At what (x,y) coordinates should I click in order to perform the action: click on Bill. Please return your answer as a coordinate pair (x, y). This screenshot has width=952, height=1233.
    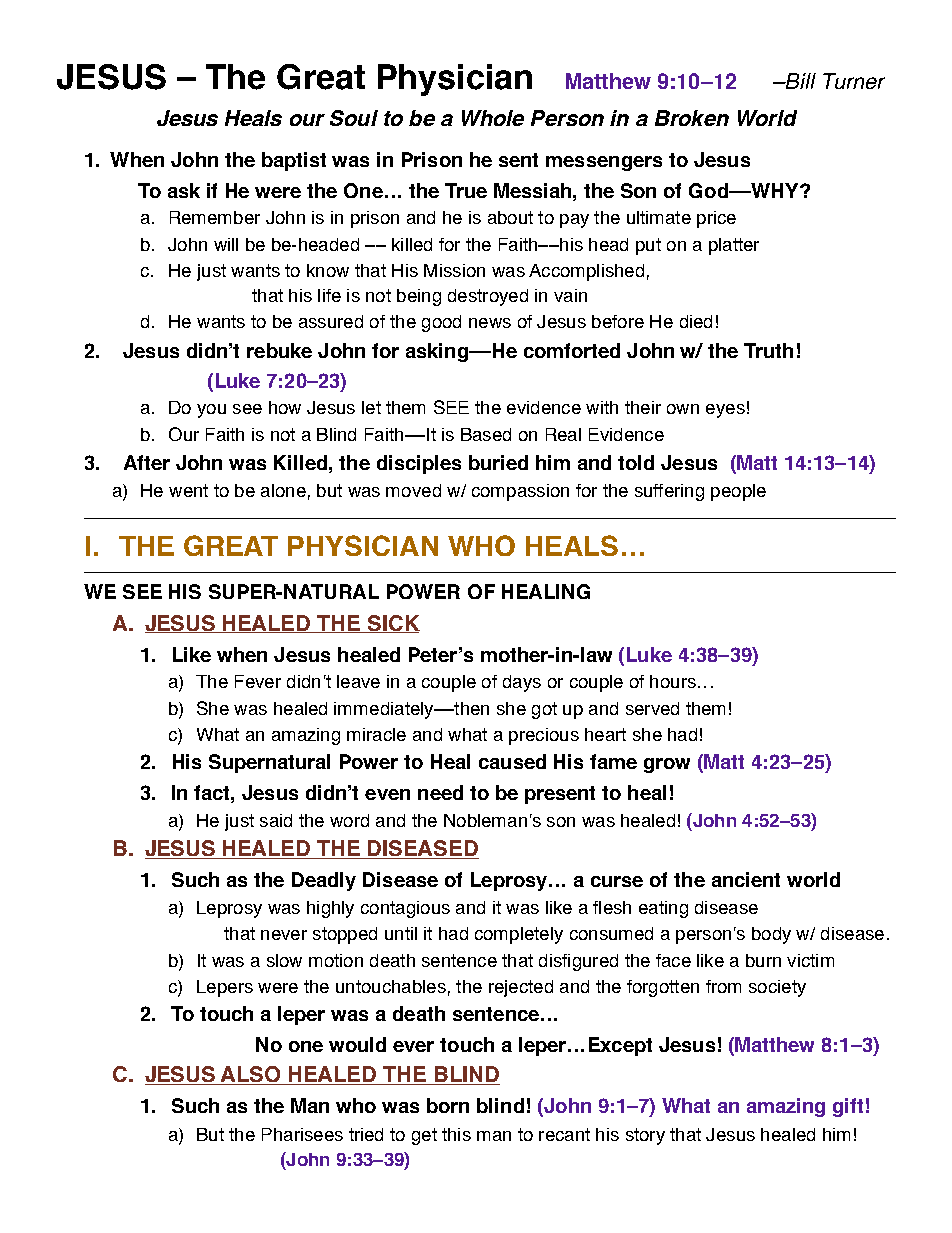
    Looking at the image, I should click on (800, 81).
